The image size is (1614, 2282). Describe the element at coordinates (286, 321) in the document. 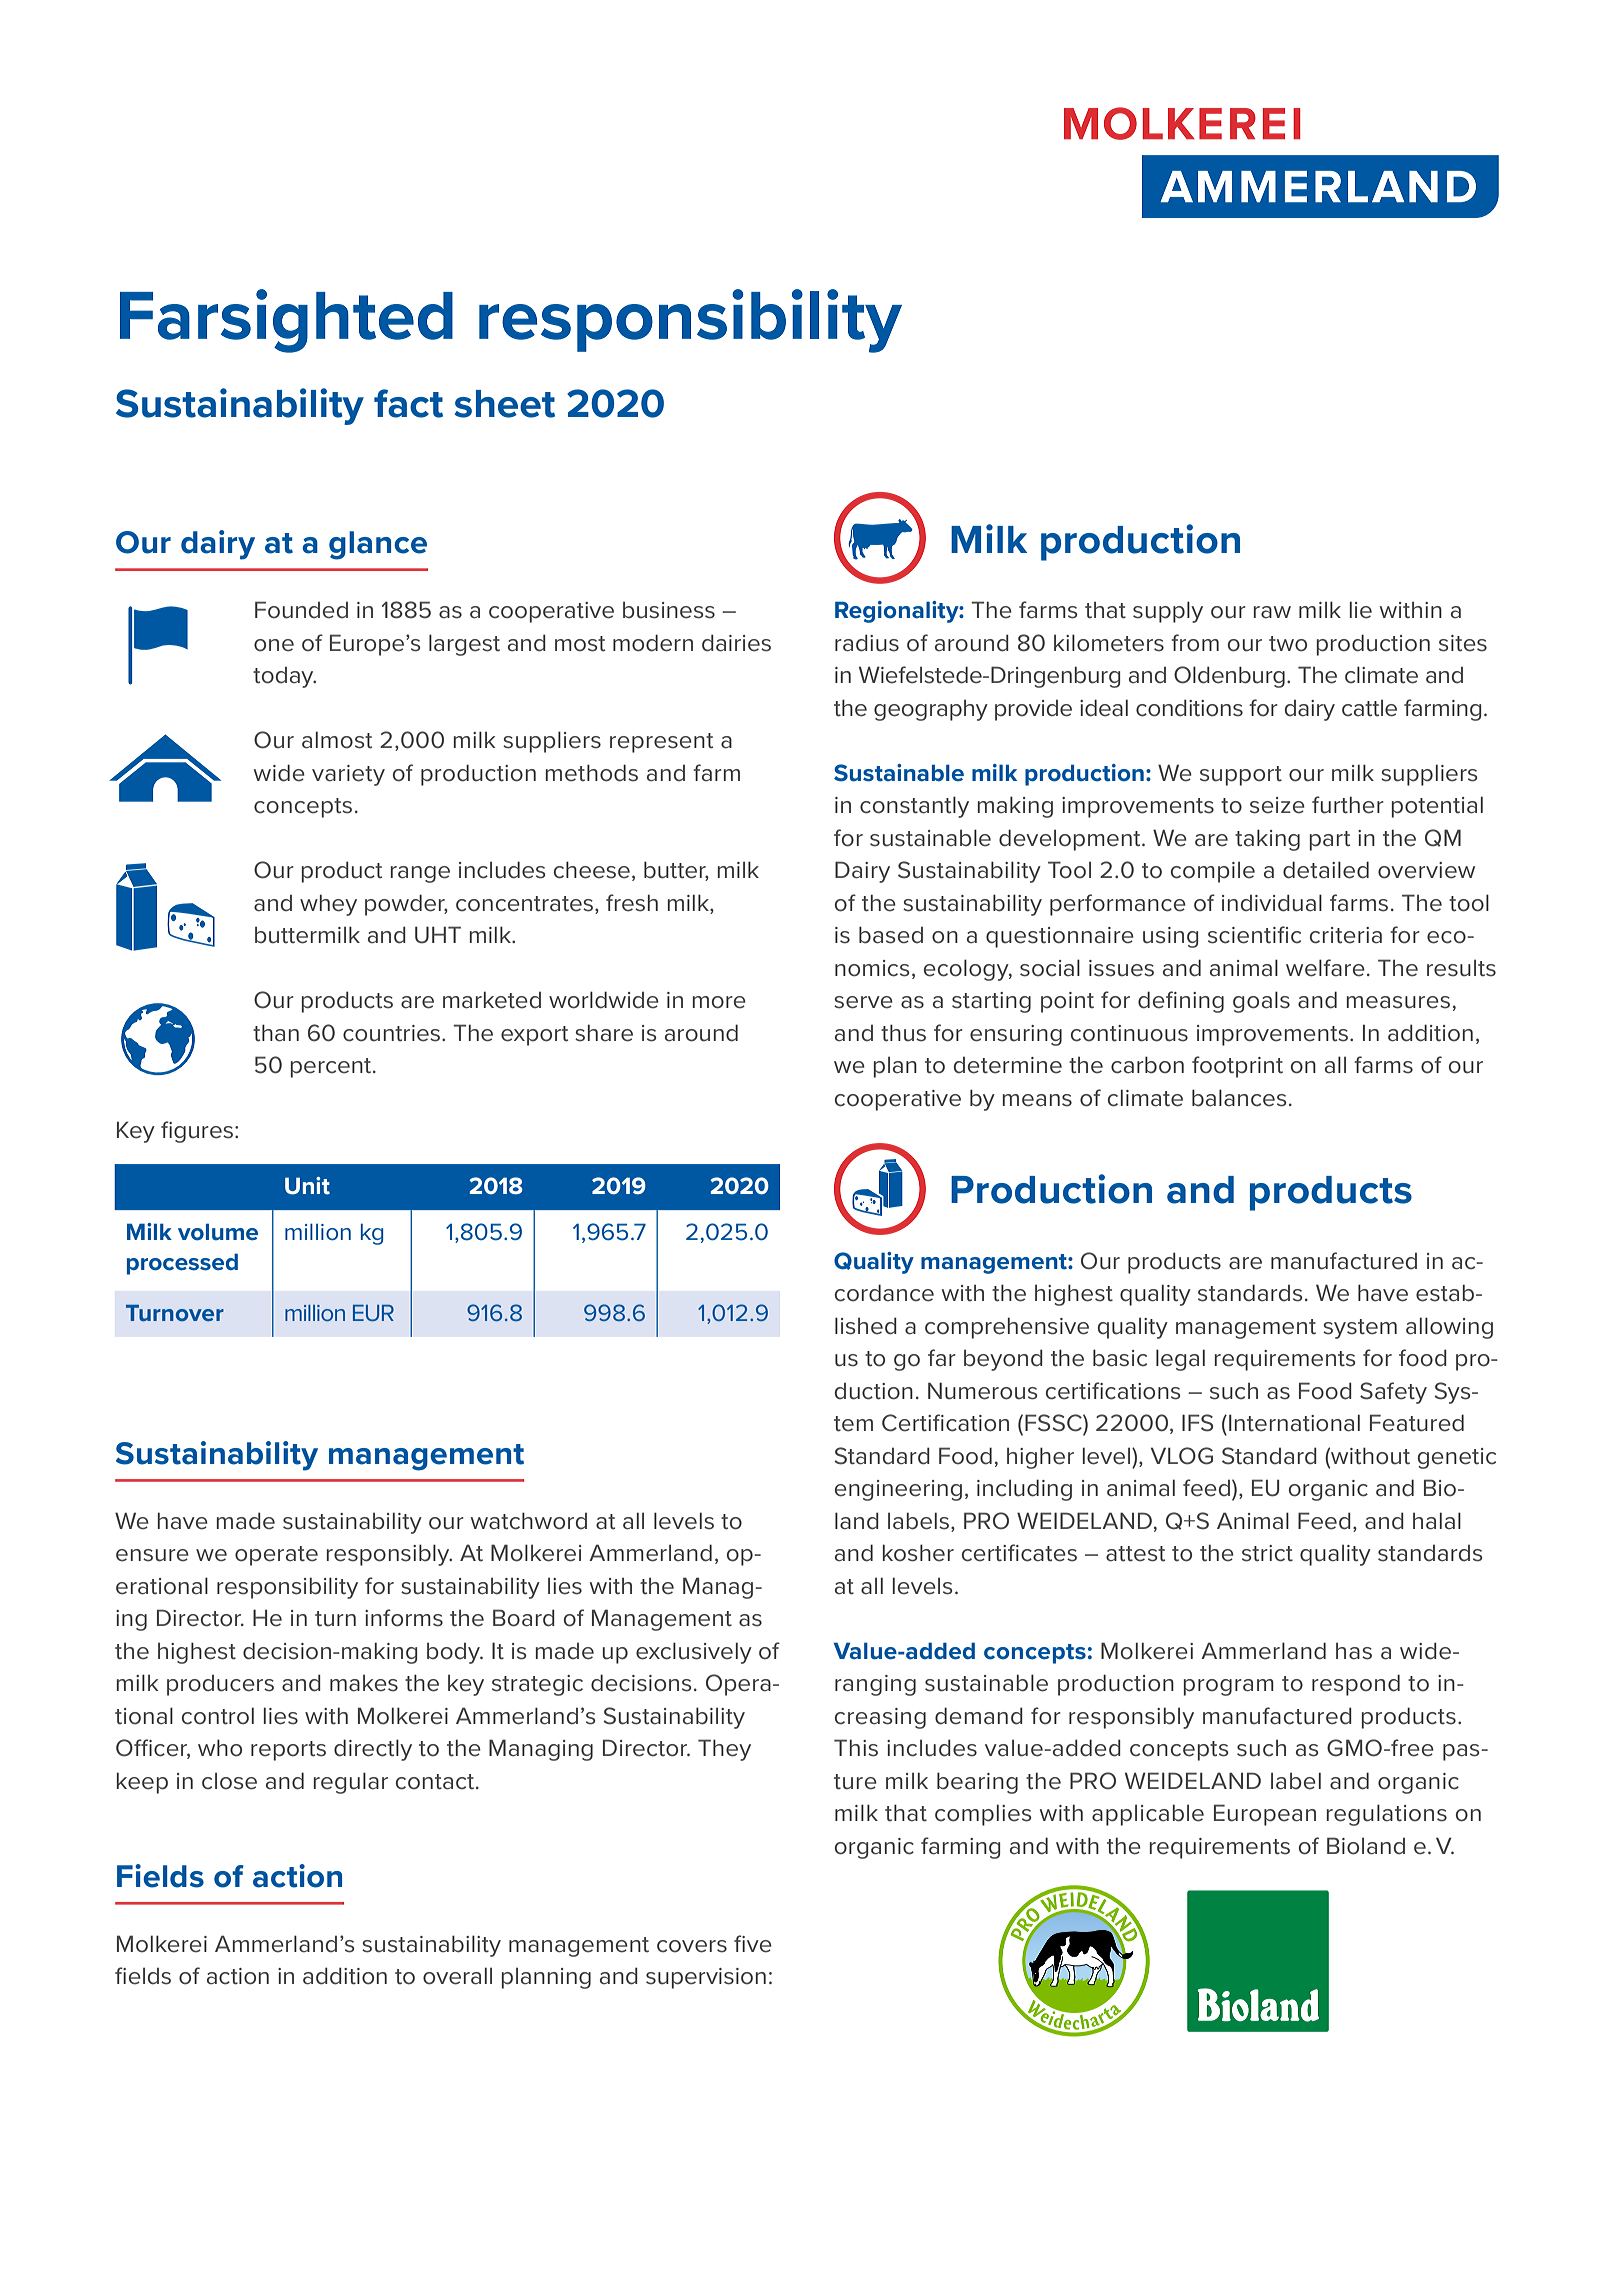

I see `Farsighted` at that location.
